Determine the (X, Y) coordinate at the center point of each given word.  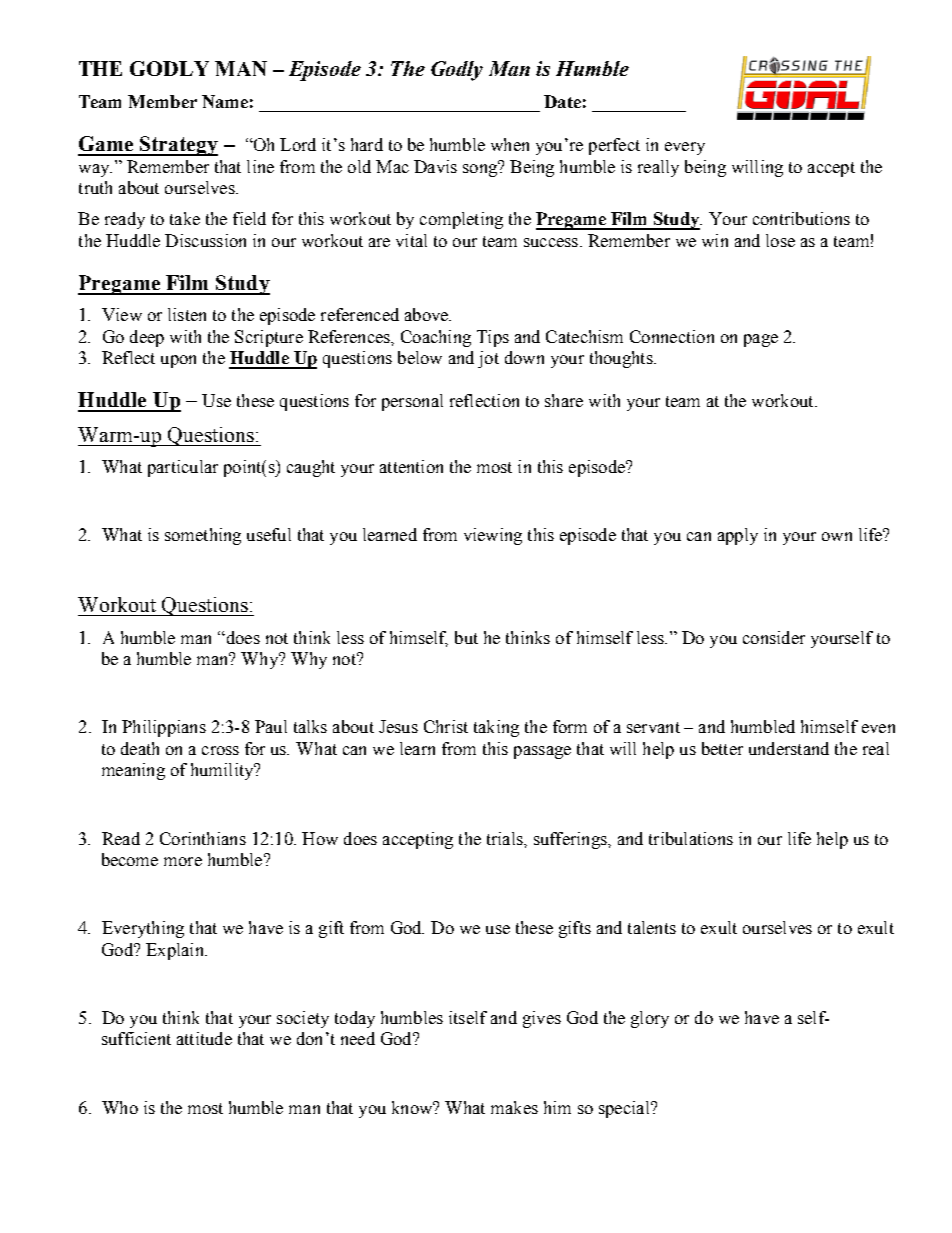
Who (120, 1107)
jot (488, 359)
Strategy (178, 146)
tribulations (691, 838)
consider (774, 637)
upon (178, 361)
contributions (801, 218)
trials (506, 838)
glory (650, 1019)
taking (496, 728)
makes (514, 1107)
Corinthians (203, 838)
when (510, 144)
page (761, 340)
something (203, 536)
